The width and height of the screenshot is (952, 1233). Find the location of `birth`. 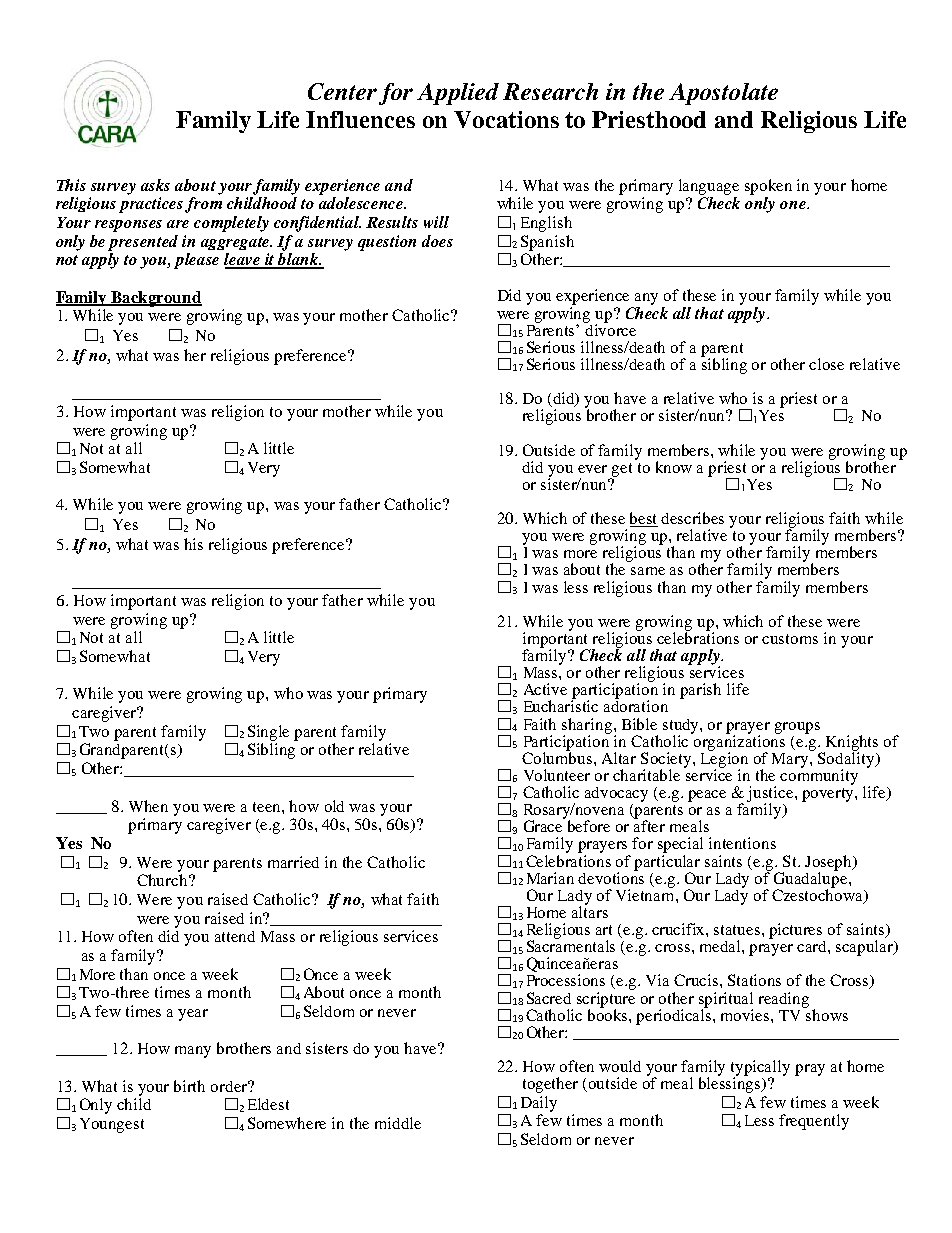

birth is located at coordinates (189, 1086).
